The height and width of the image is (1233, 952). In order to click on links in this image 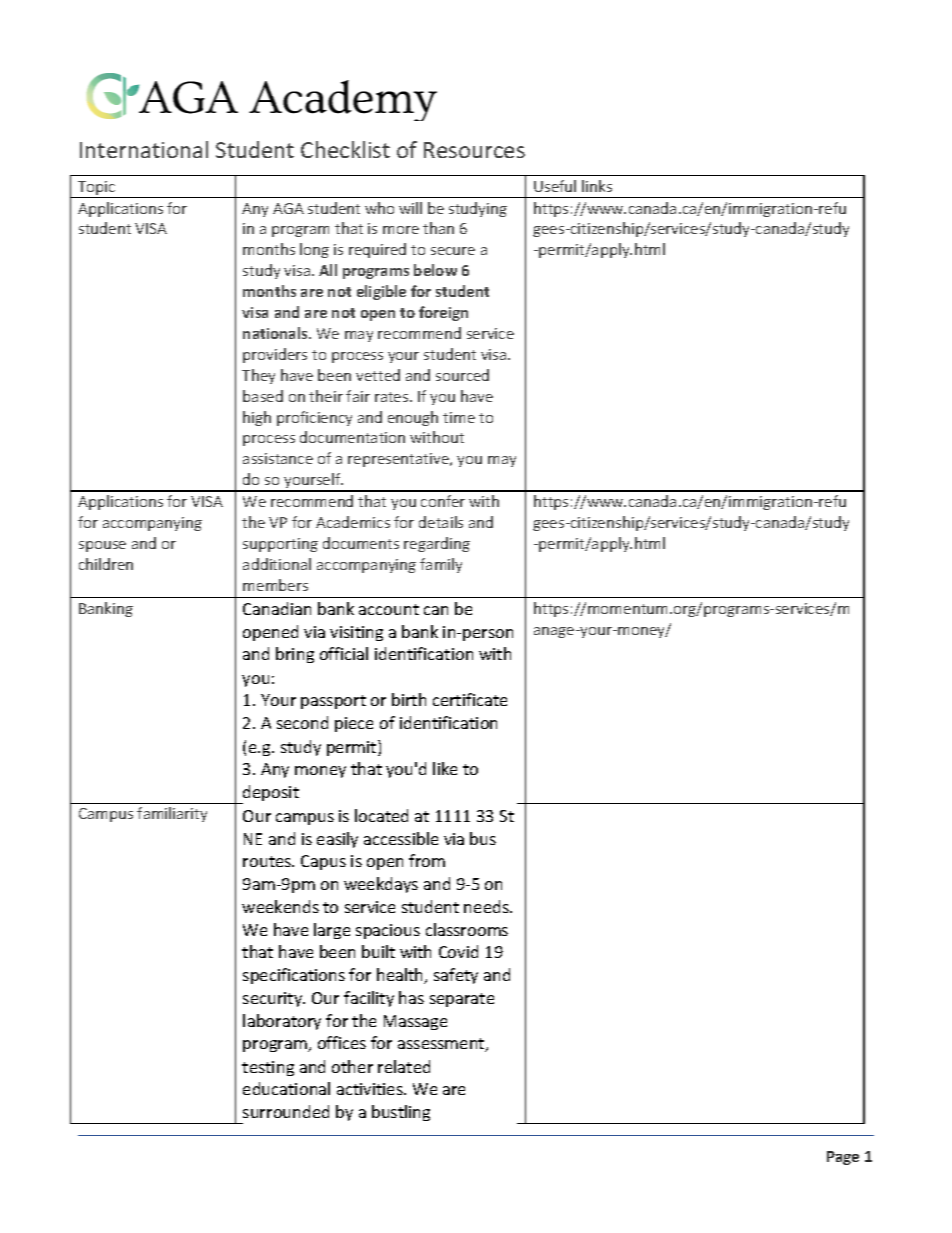, I will do `click(597, 186)`.
